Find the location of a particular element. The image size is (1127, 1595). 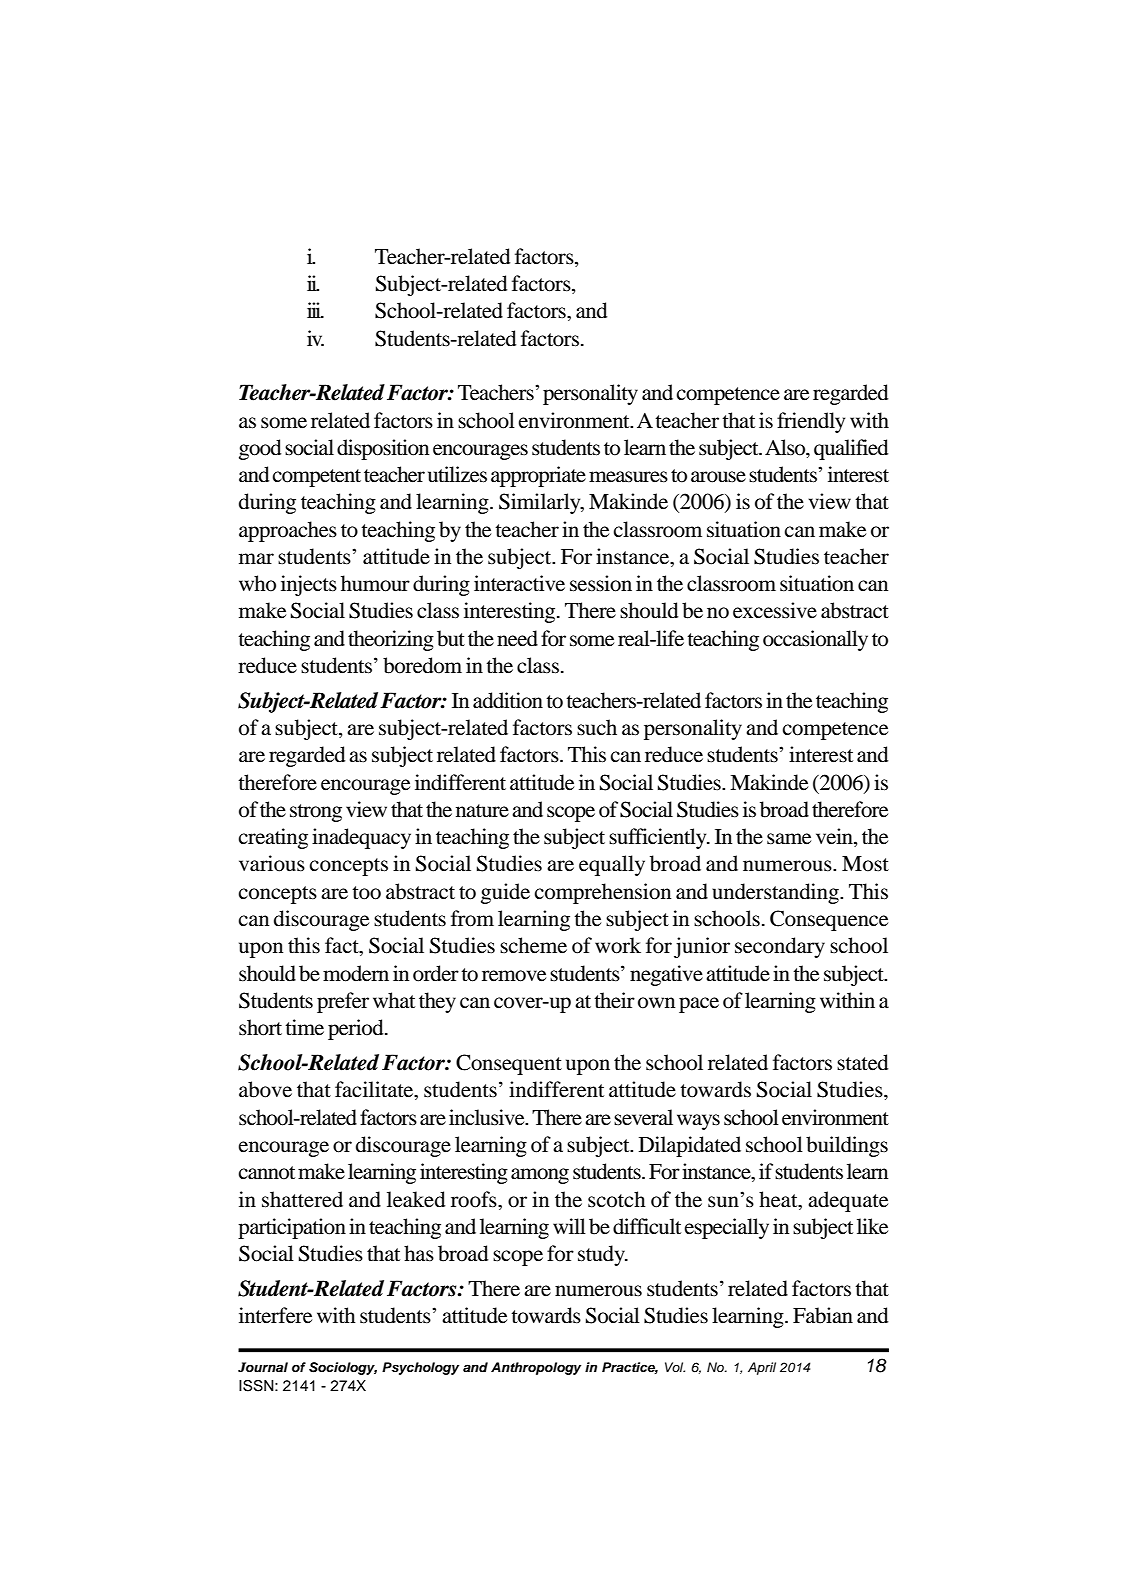

session is located at coordinates (601, 583).
